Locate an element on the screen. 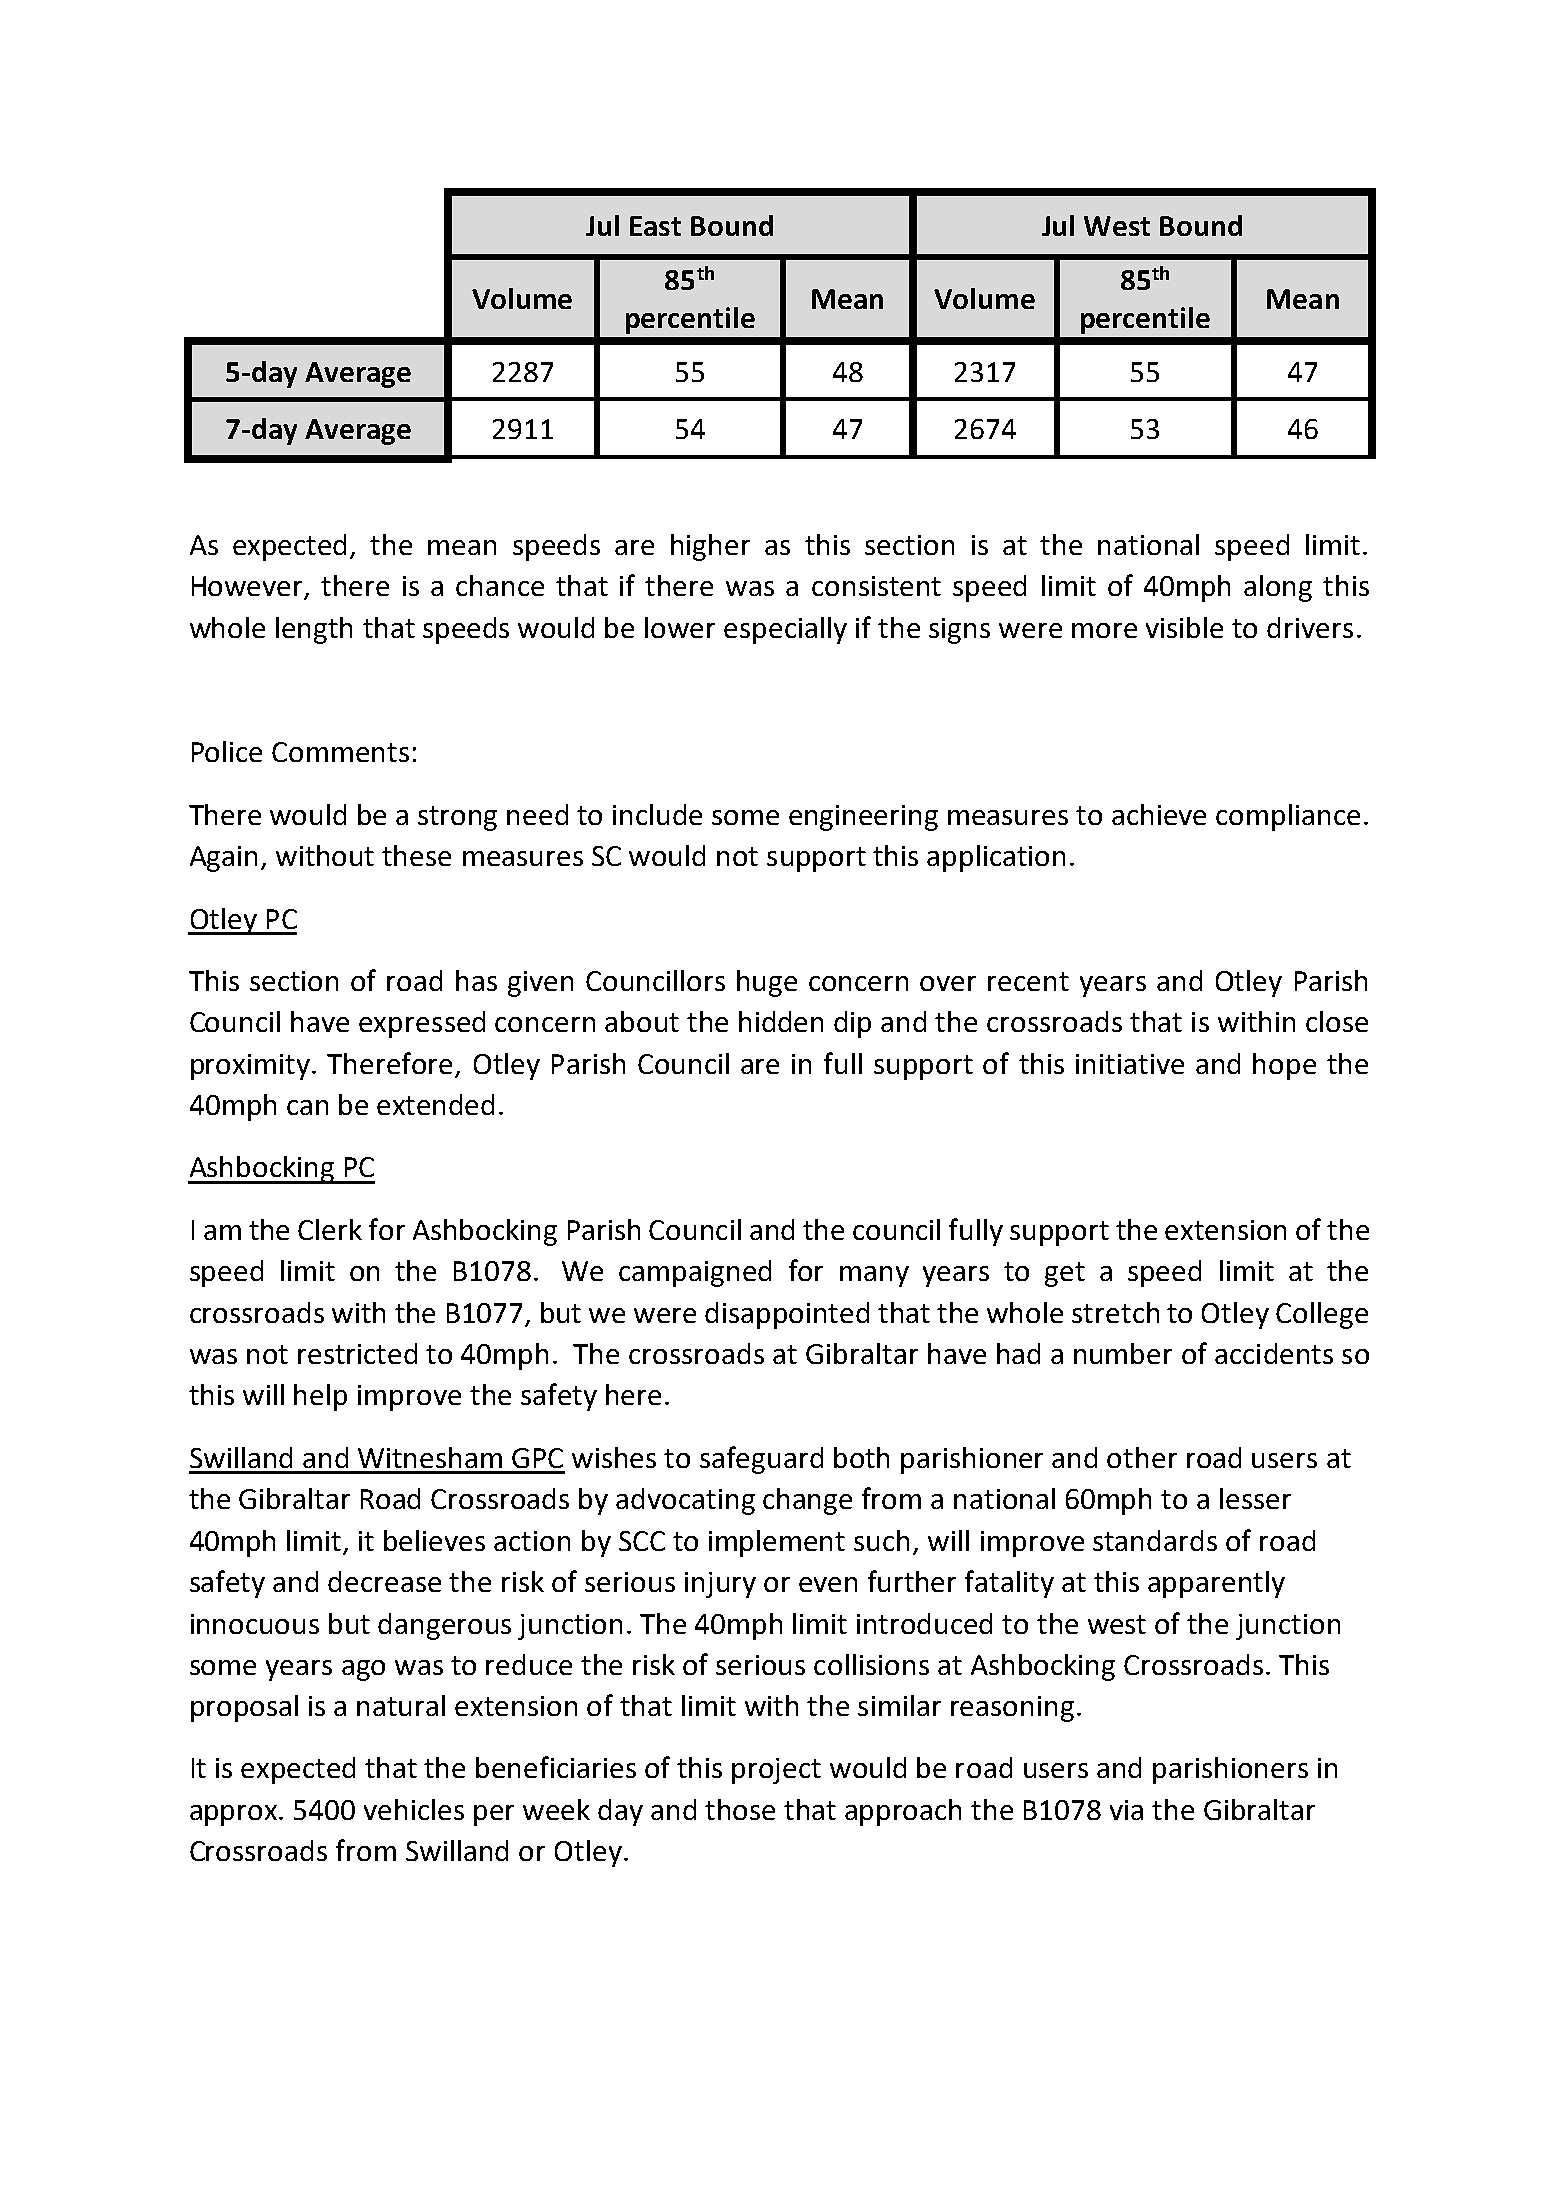 This screenshot has width=1559, height=2205. engineering is located at coordinates (863, 818).
